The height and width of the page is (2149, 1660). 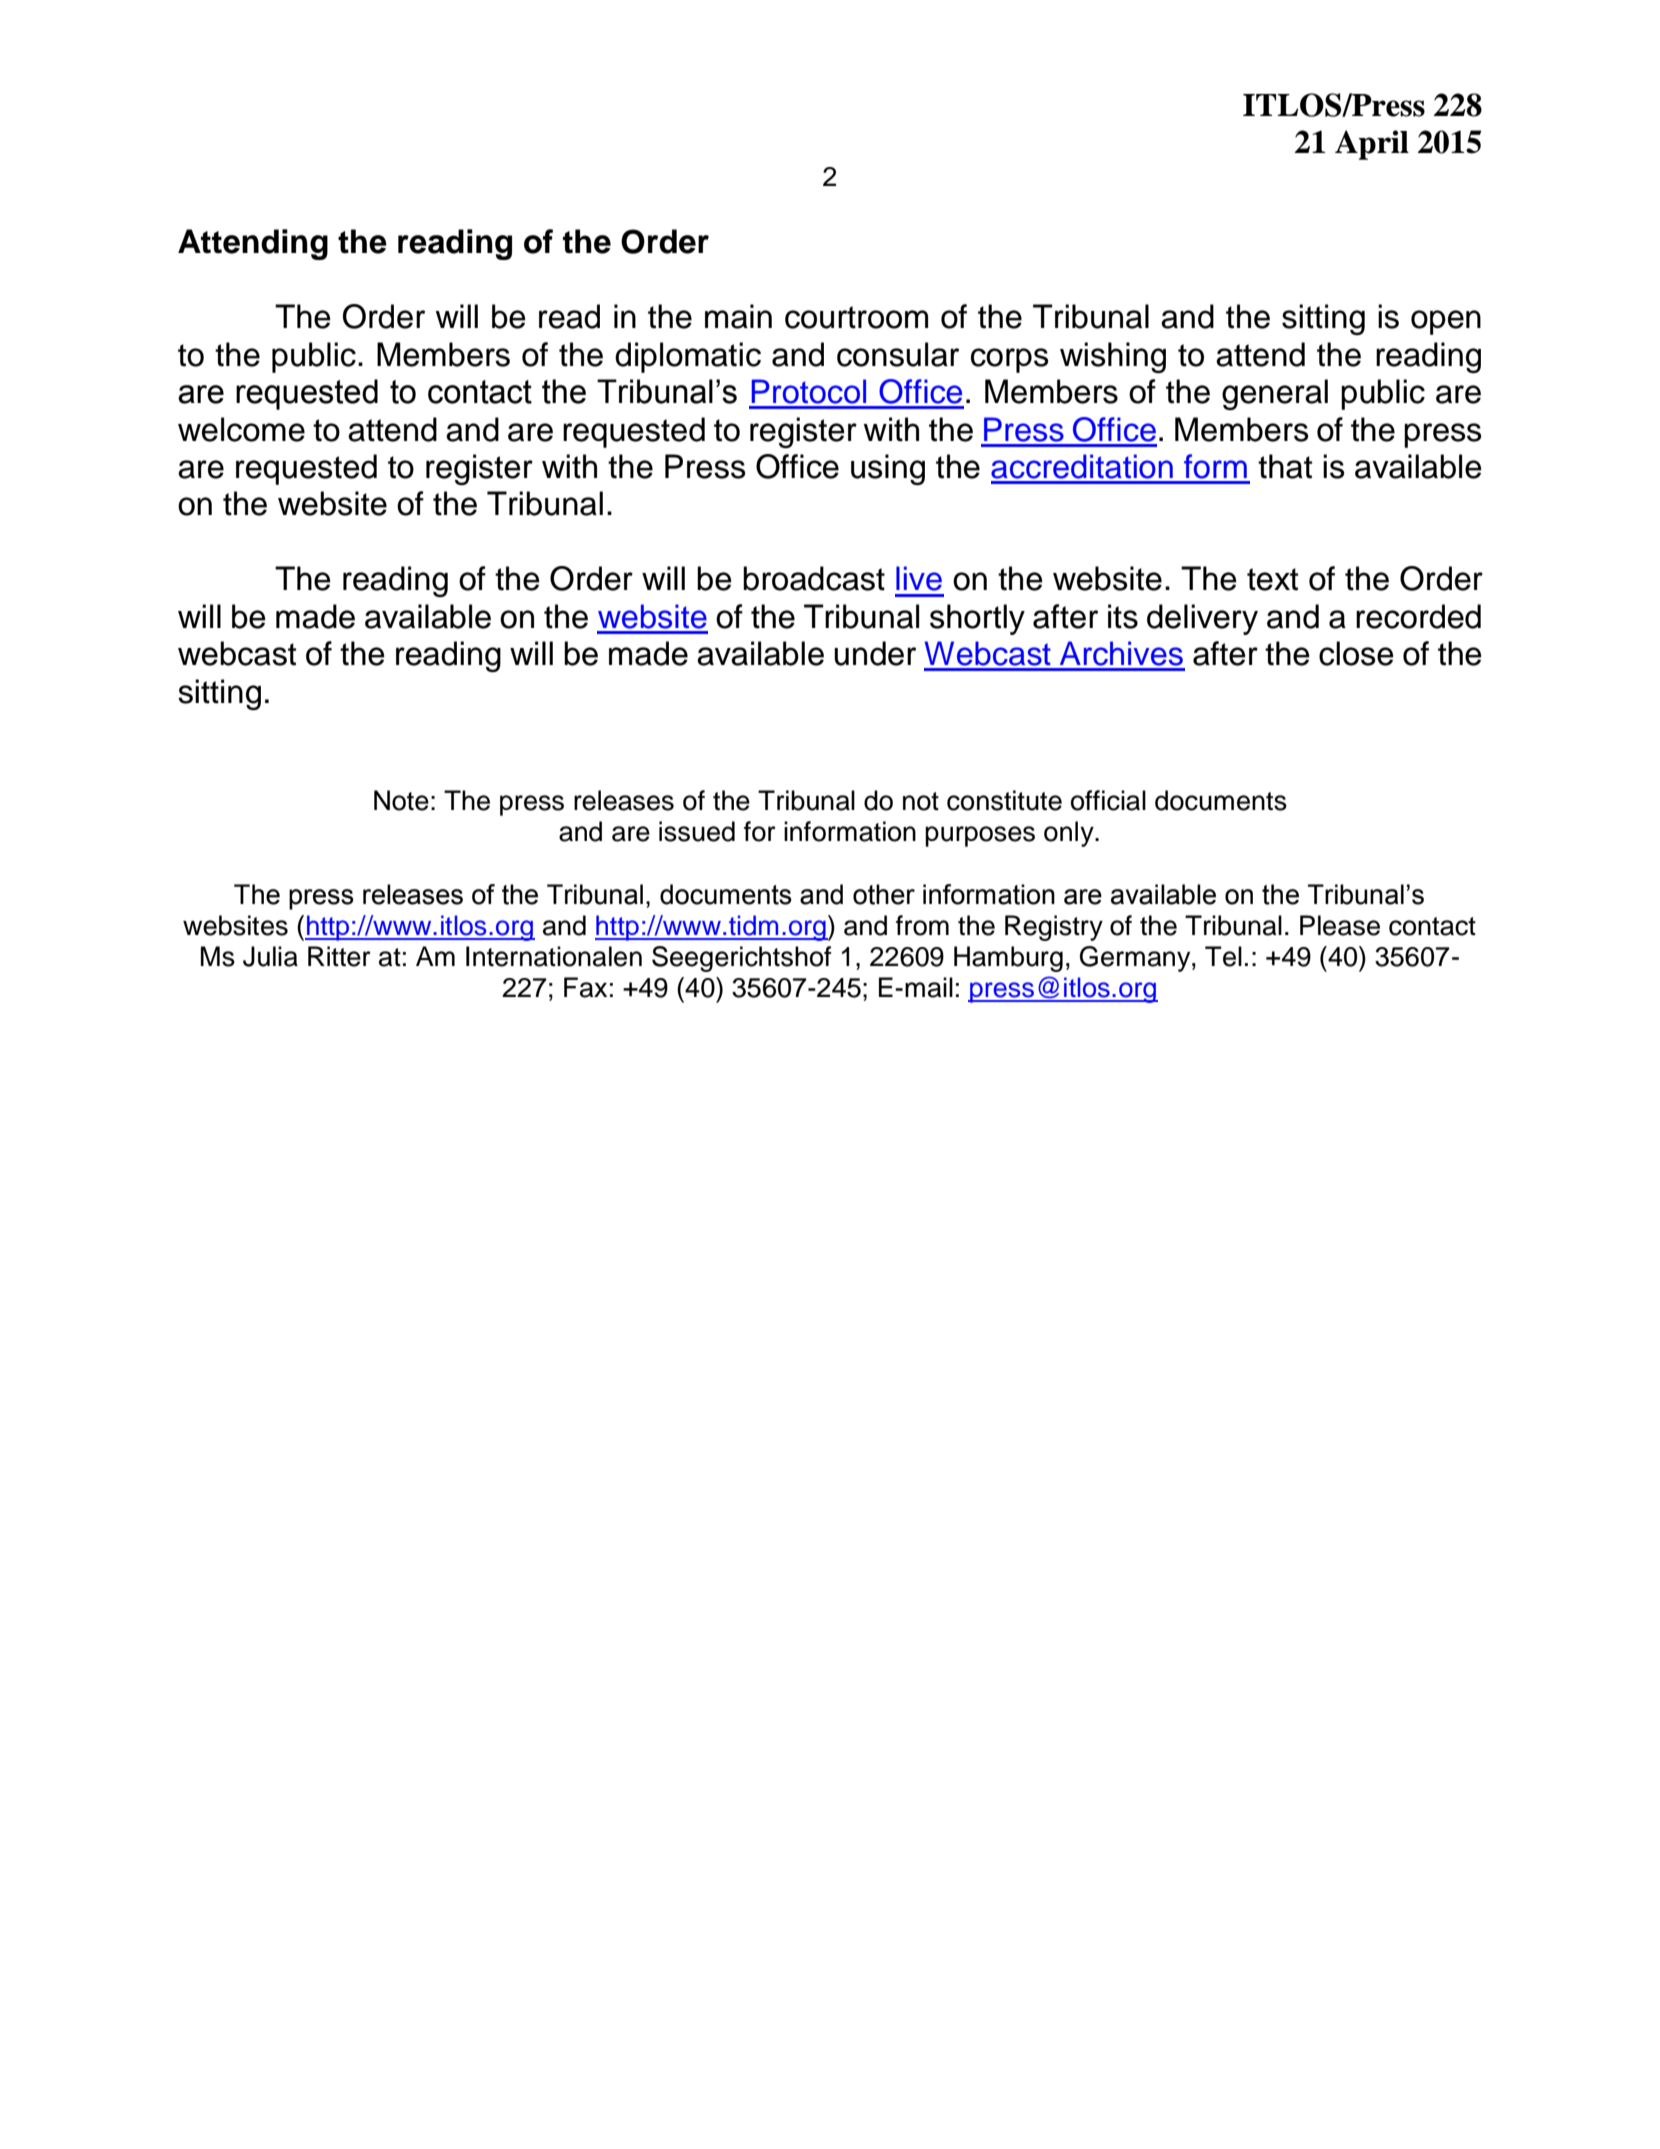 I want to click on consular, so click(x=898, y=354).
